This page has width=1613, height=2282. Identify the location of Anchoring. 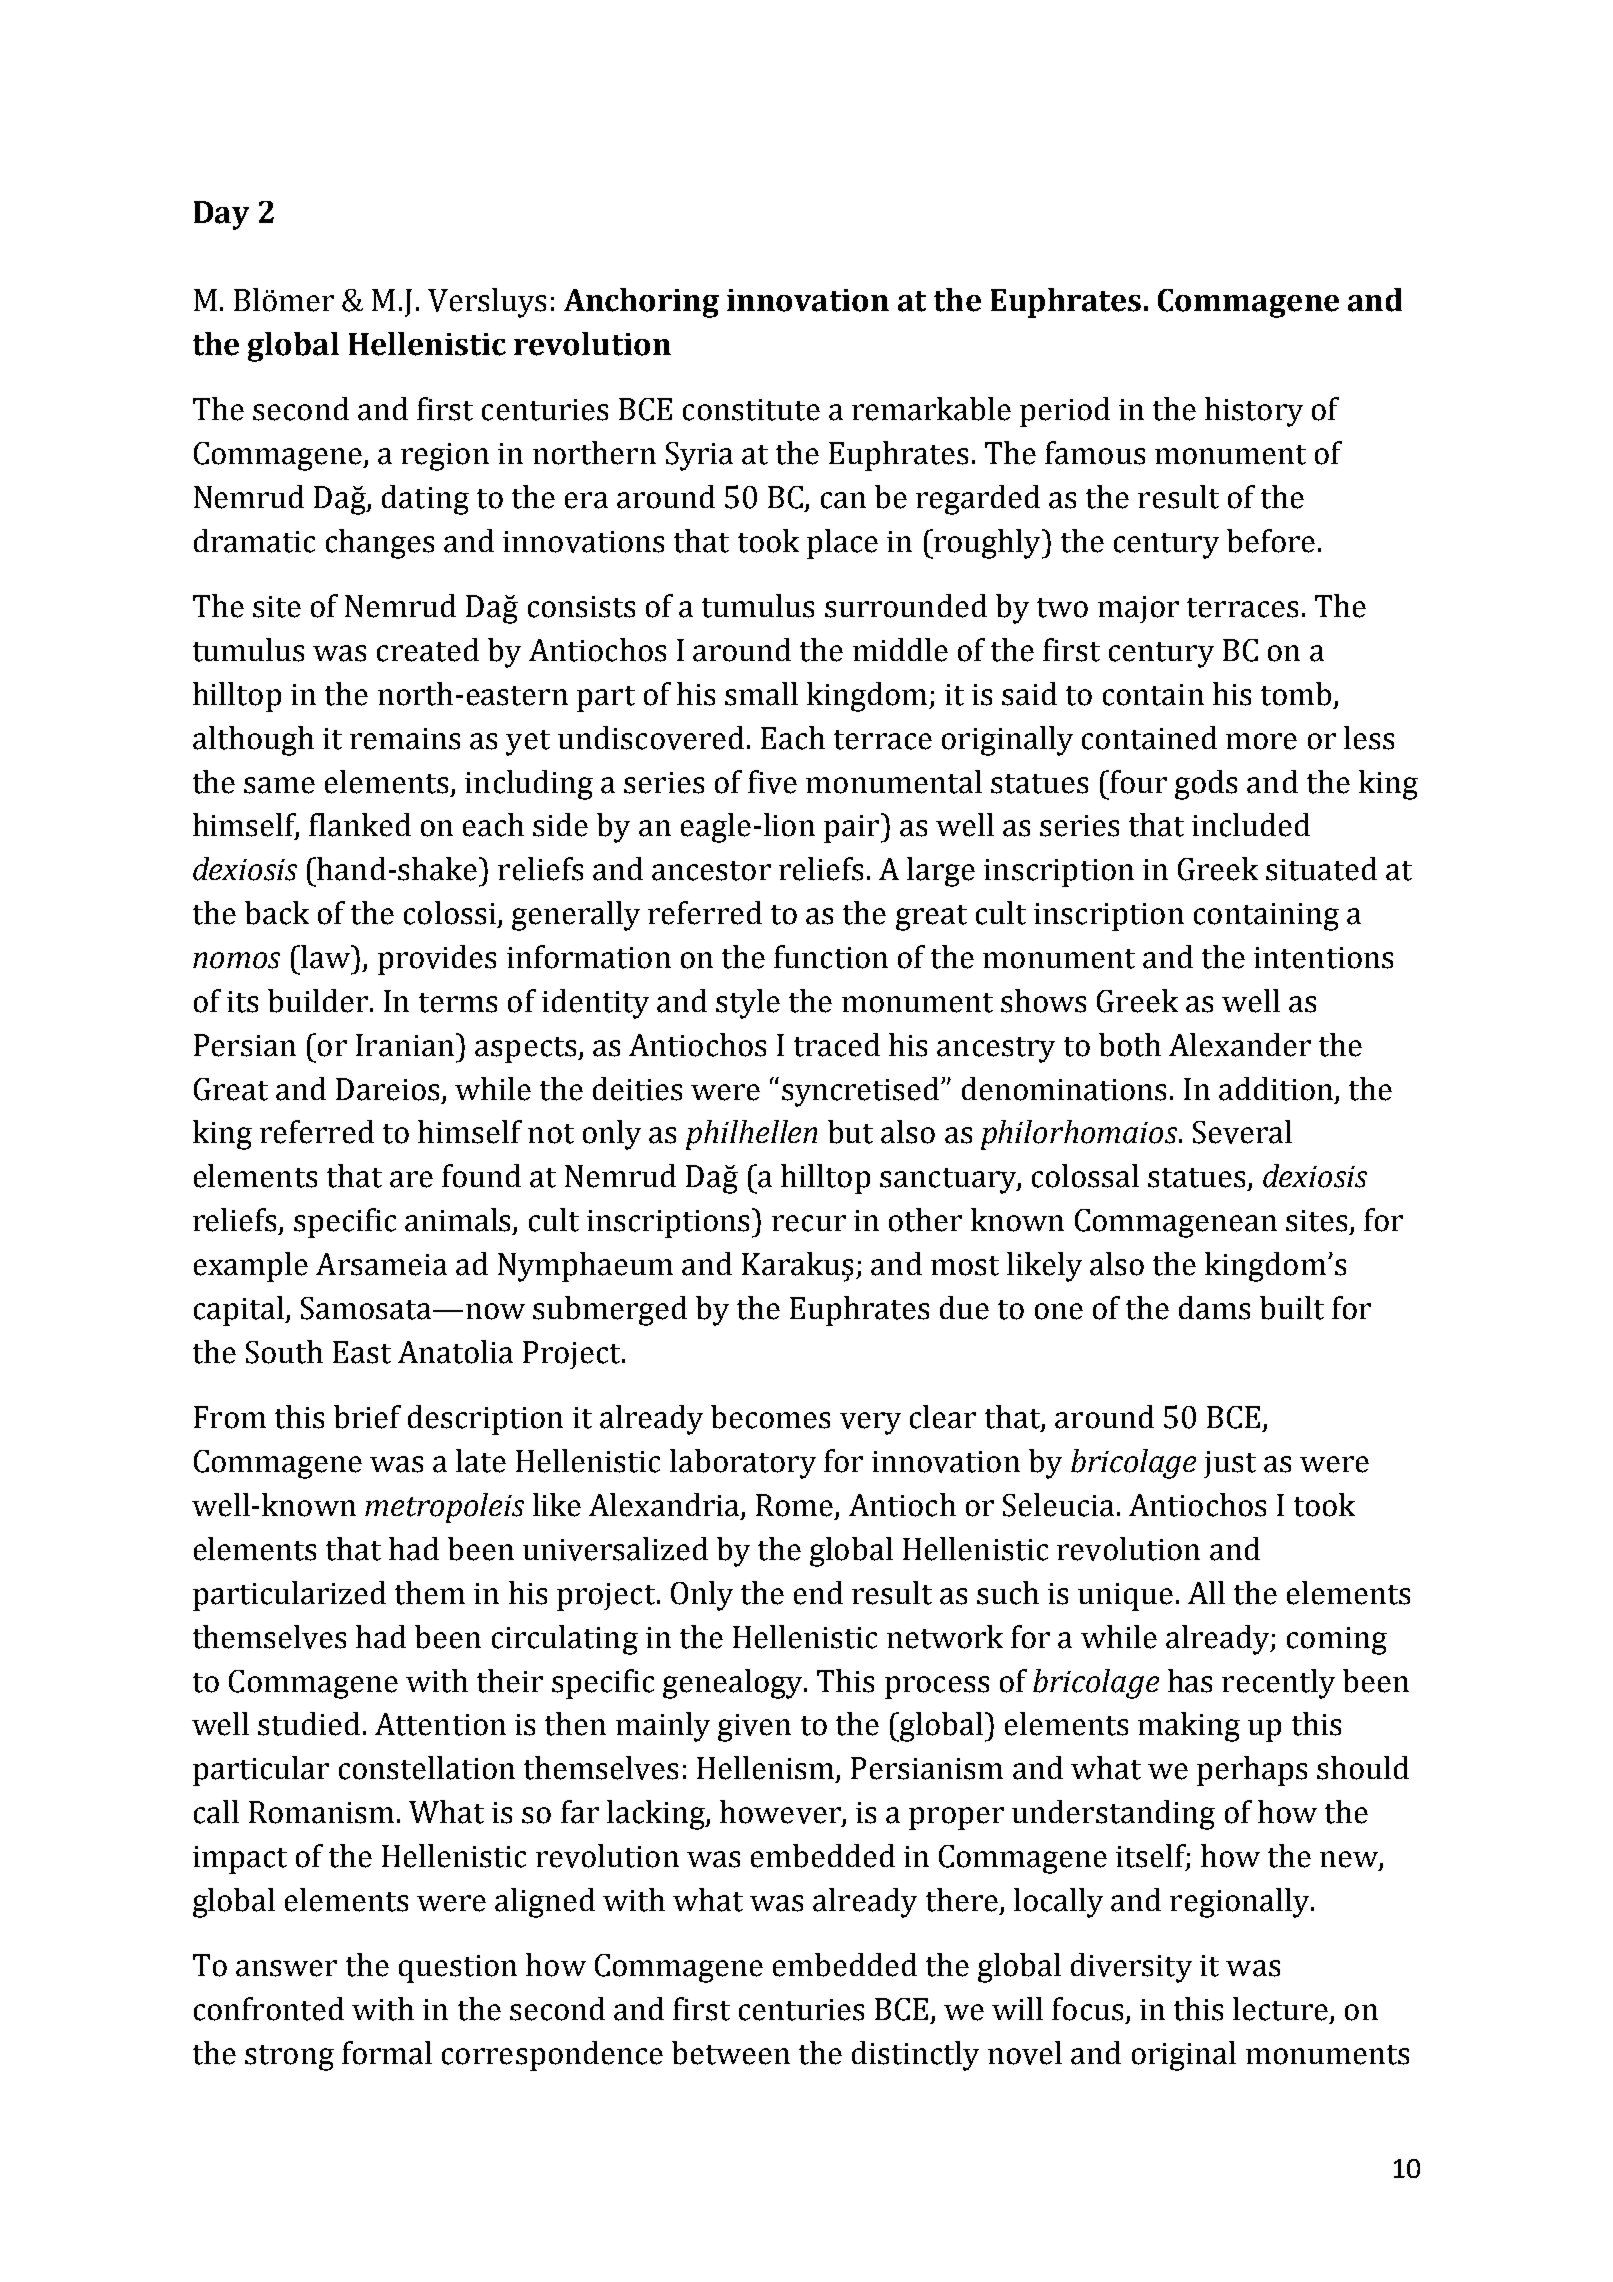
(641, 303).
